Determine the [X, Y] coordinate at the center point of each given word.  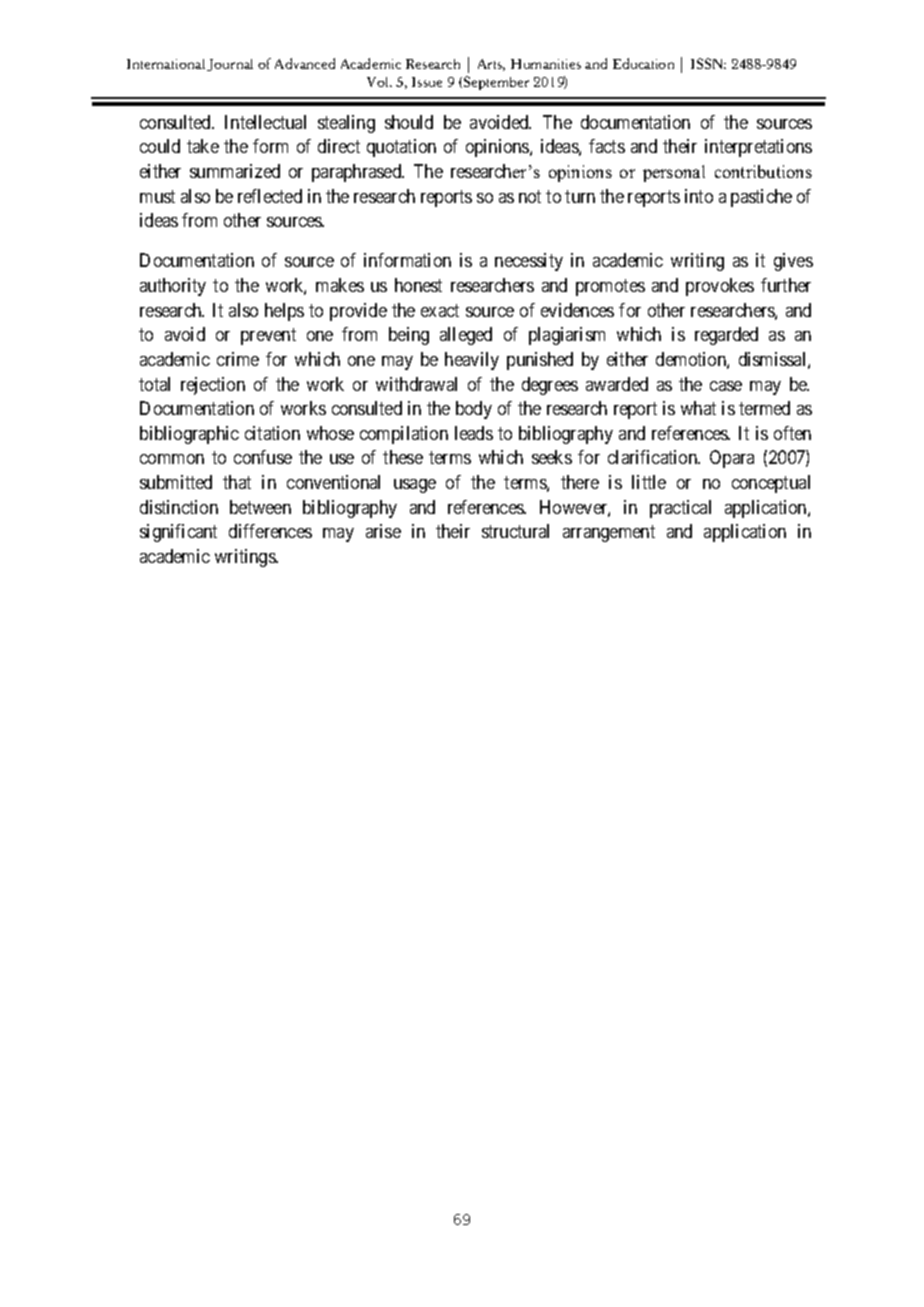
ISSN [708, 63]
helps [284, 312]
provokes [720, 287]
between [260, 507]
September [496, 83]
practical [680, 509]
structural [515, 531]
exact [440, 310]
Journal [230, 65]
